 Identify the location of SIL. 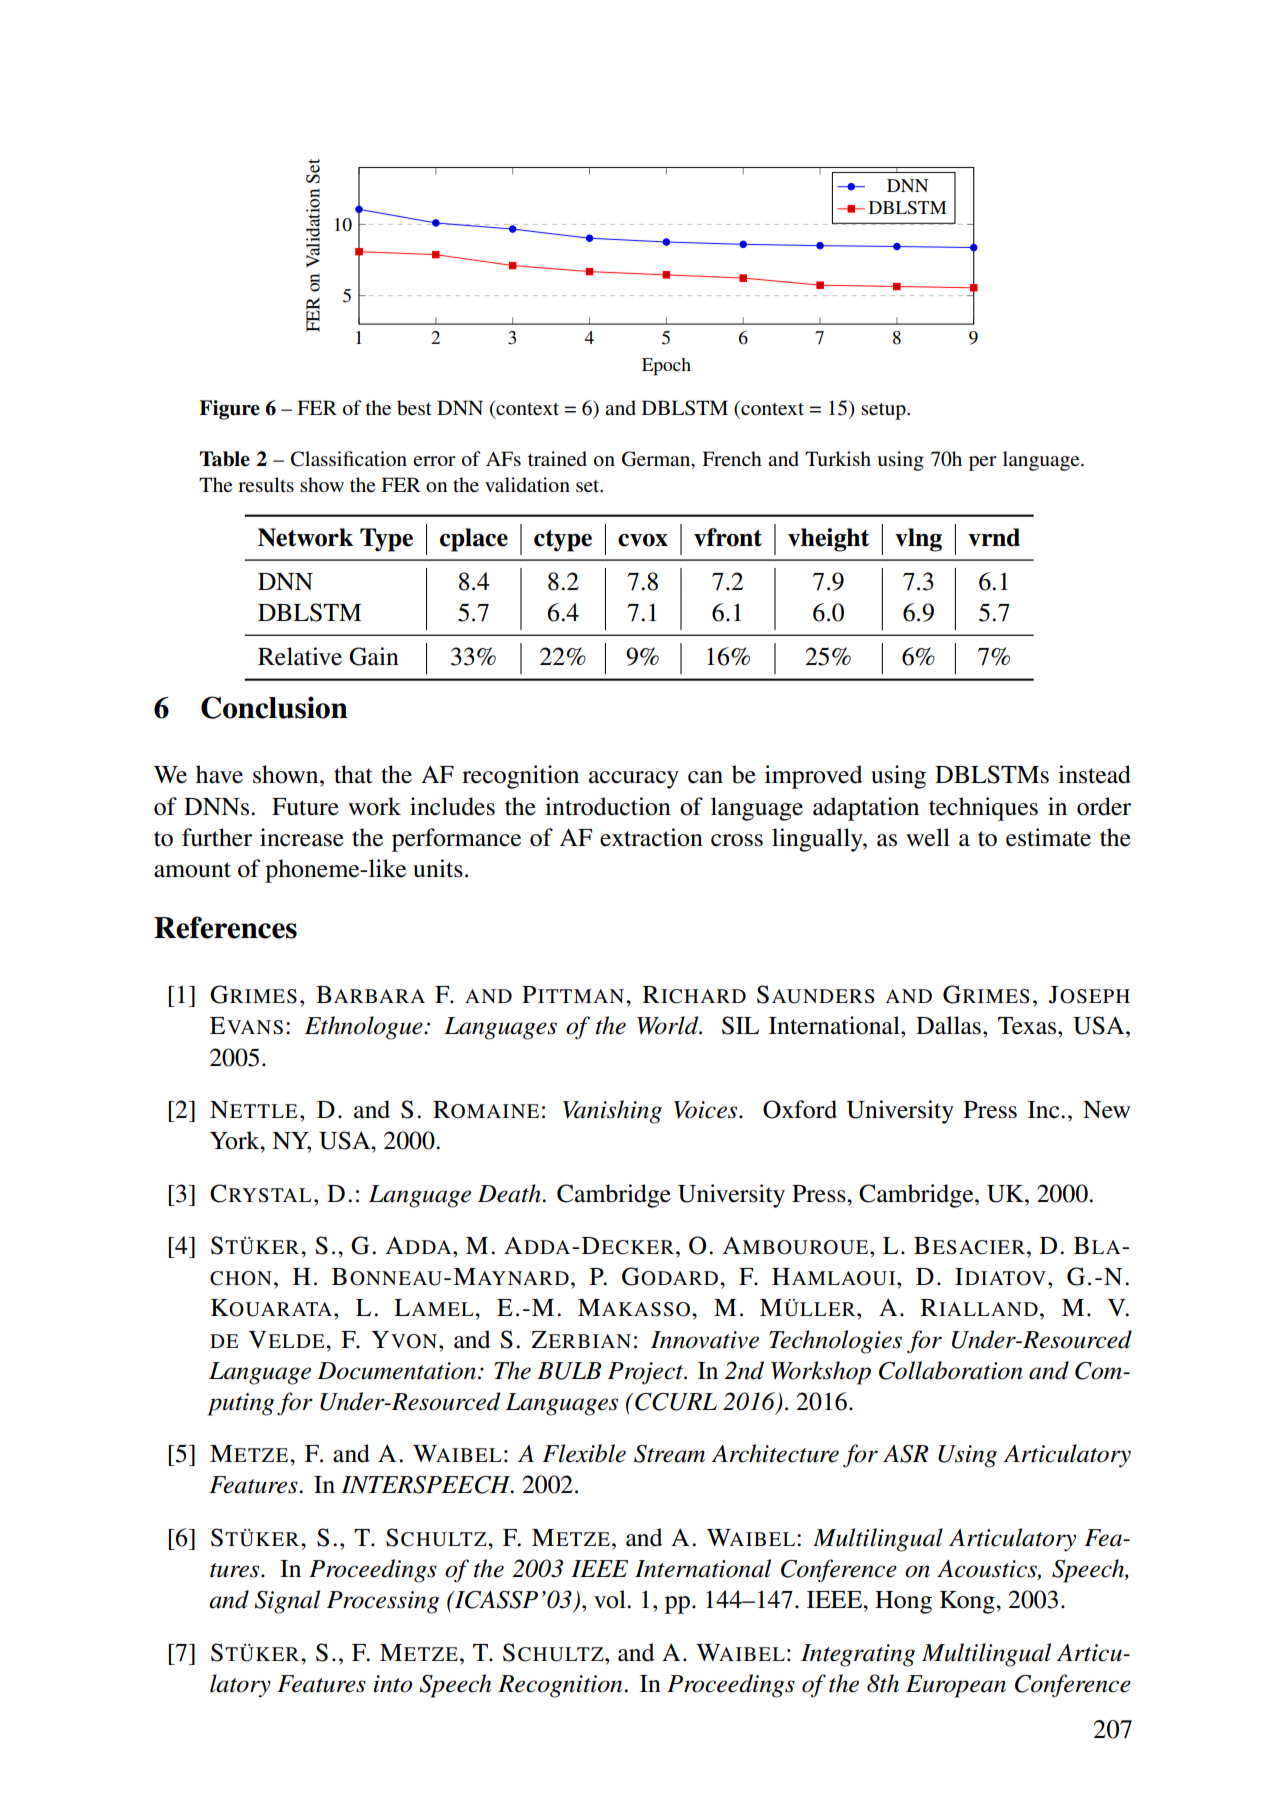
(740, 1025).
